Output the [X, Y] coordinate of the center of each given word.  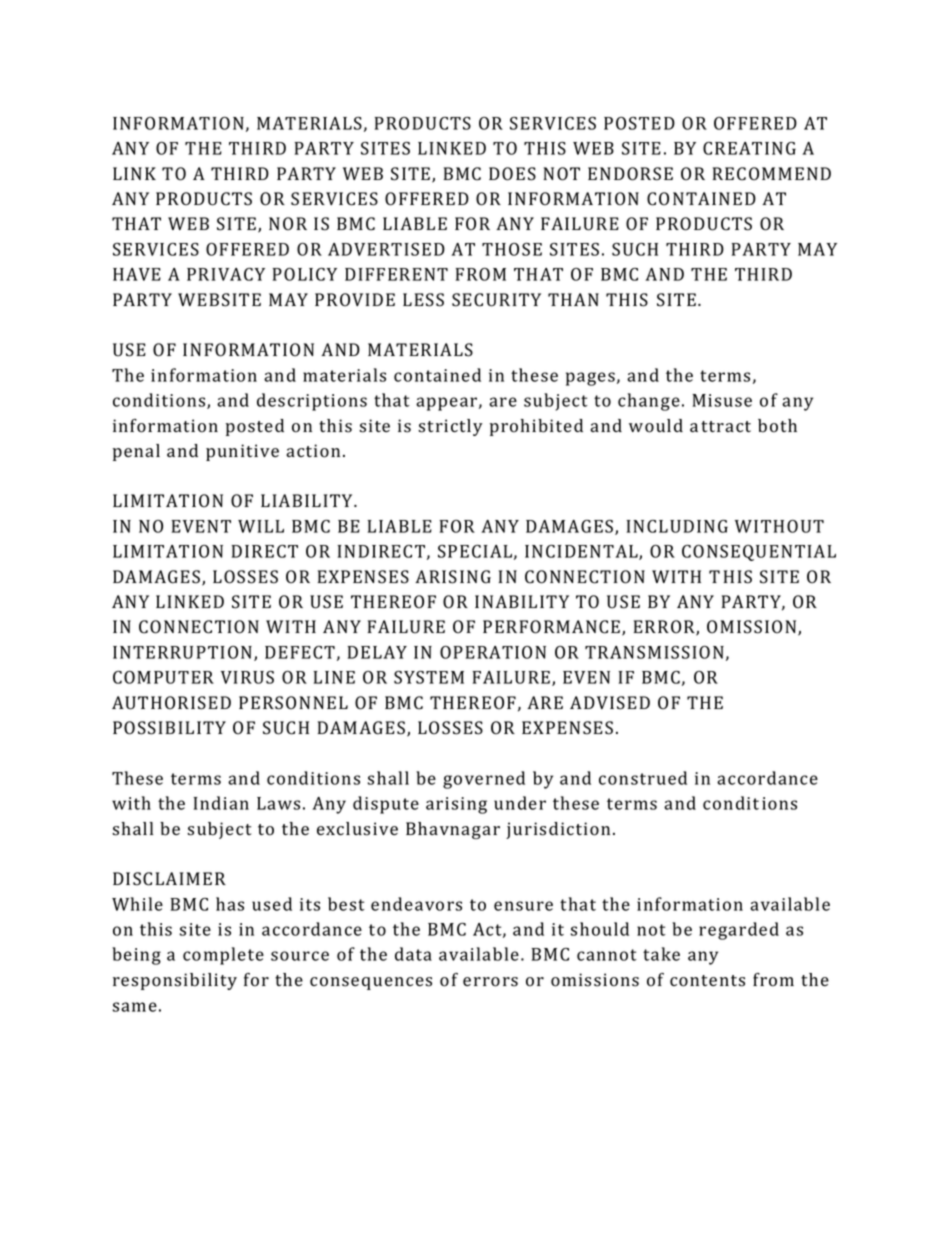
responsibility [175, 981]
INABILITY [522, 601]
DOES [512, 174]
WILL [261, 526]
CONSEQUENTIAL [759, 553]
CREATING [749, 148]
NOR [288, 224]
